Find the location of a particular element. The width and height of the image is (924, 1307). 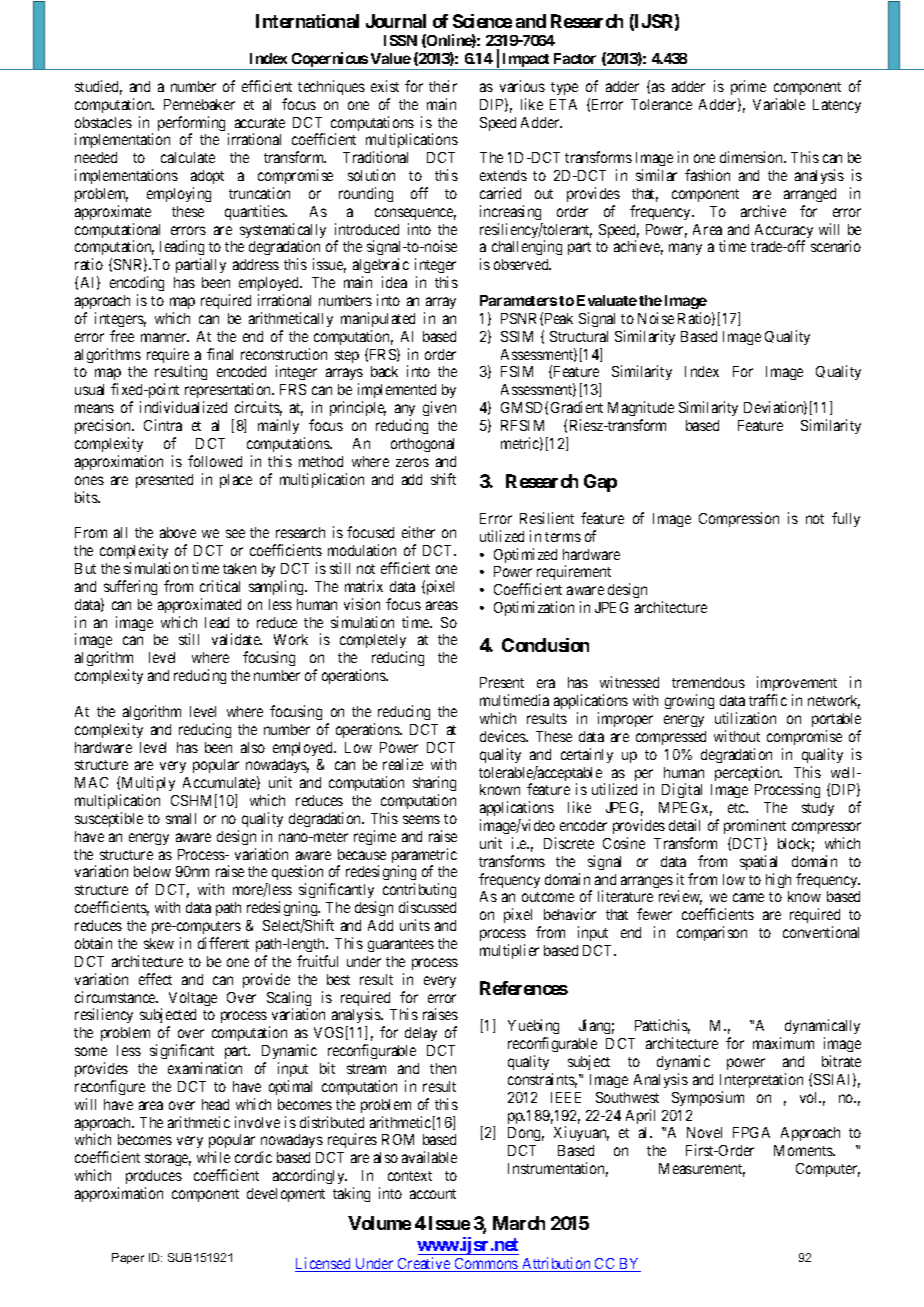

Paper is located at coordinates (128, 1258).
